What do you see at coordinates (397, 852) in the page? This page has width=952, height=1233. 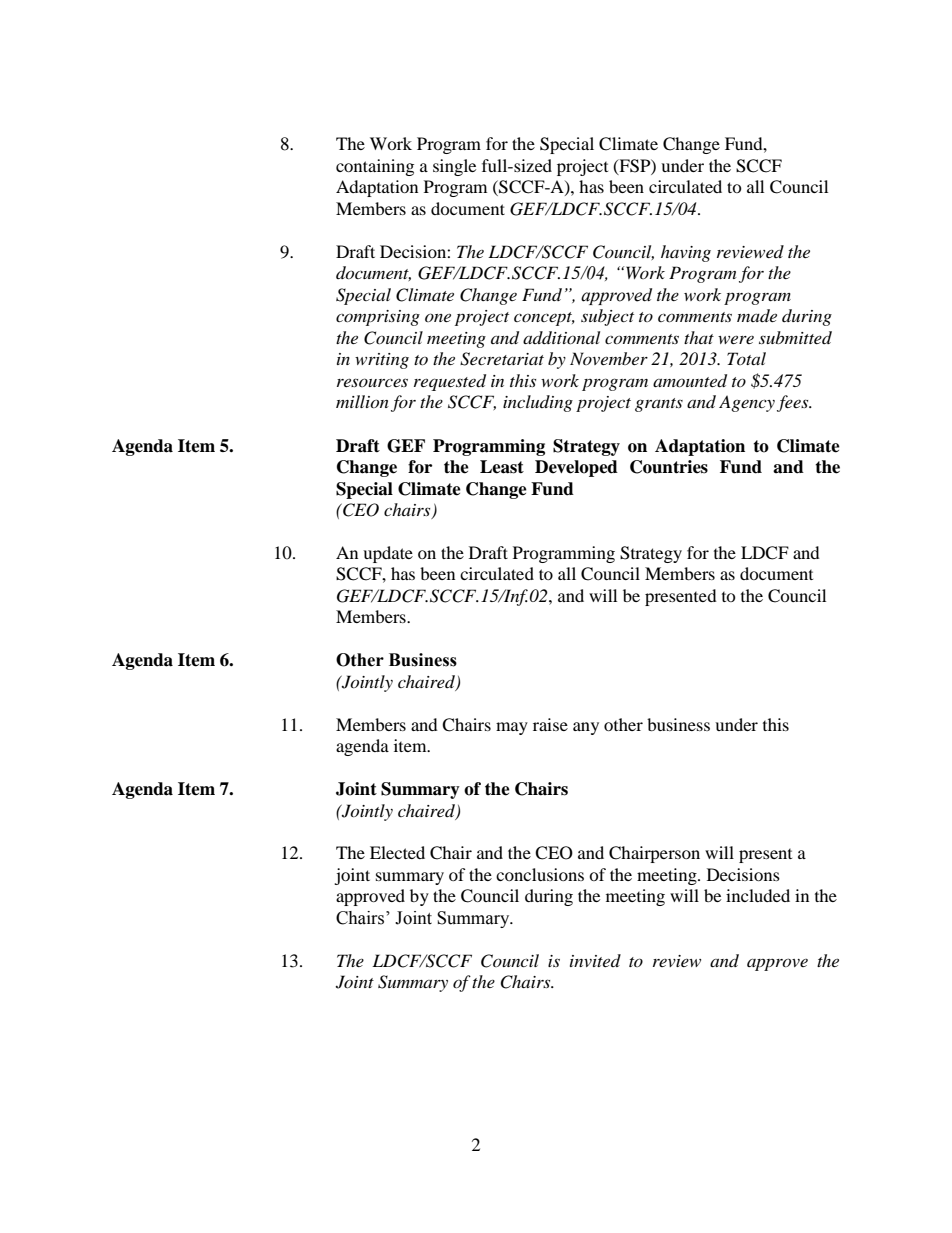 I see `Elected` at bounding box center [397, 852].
